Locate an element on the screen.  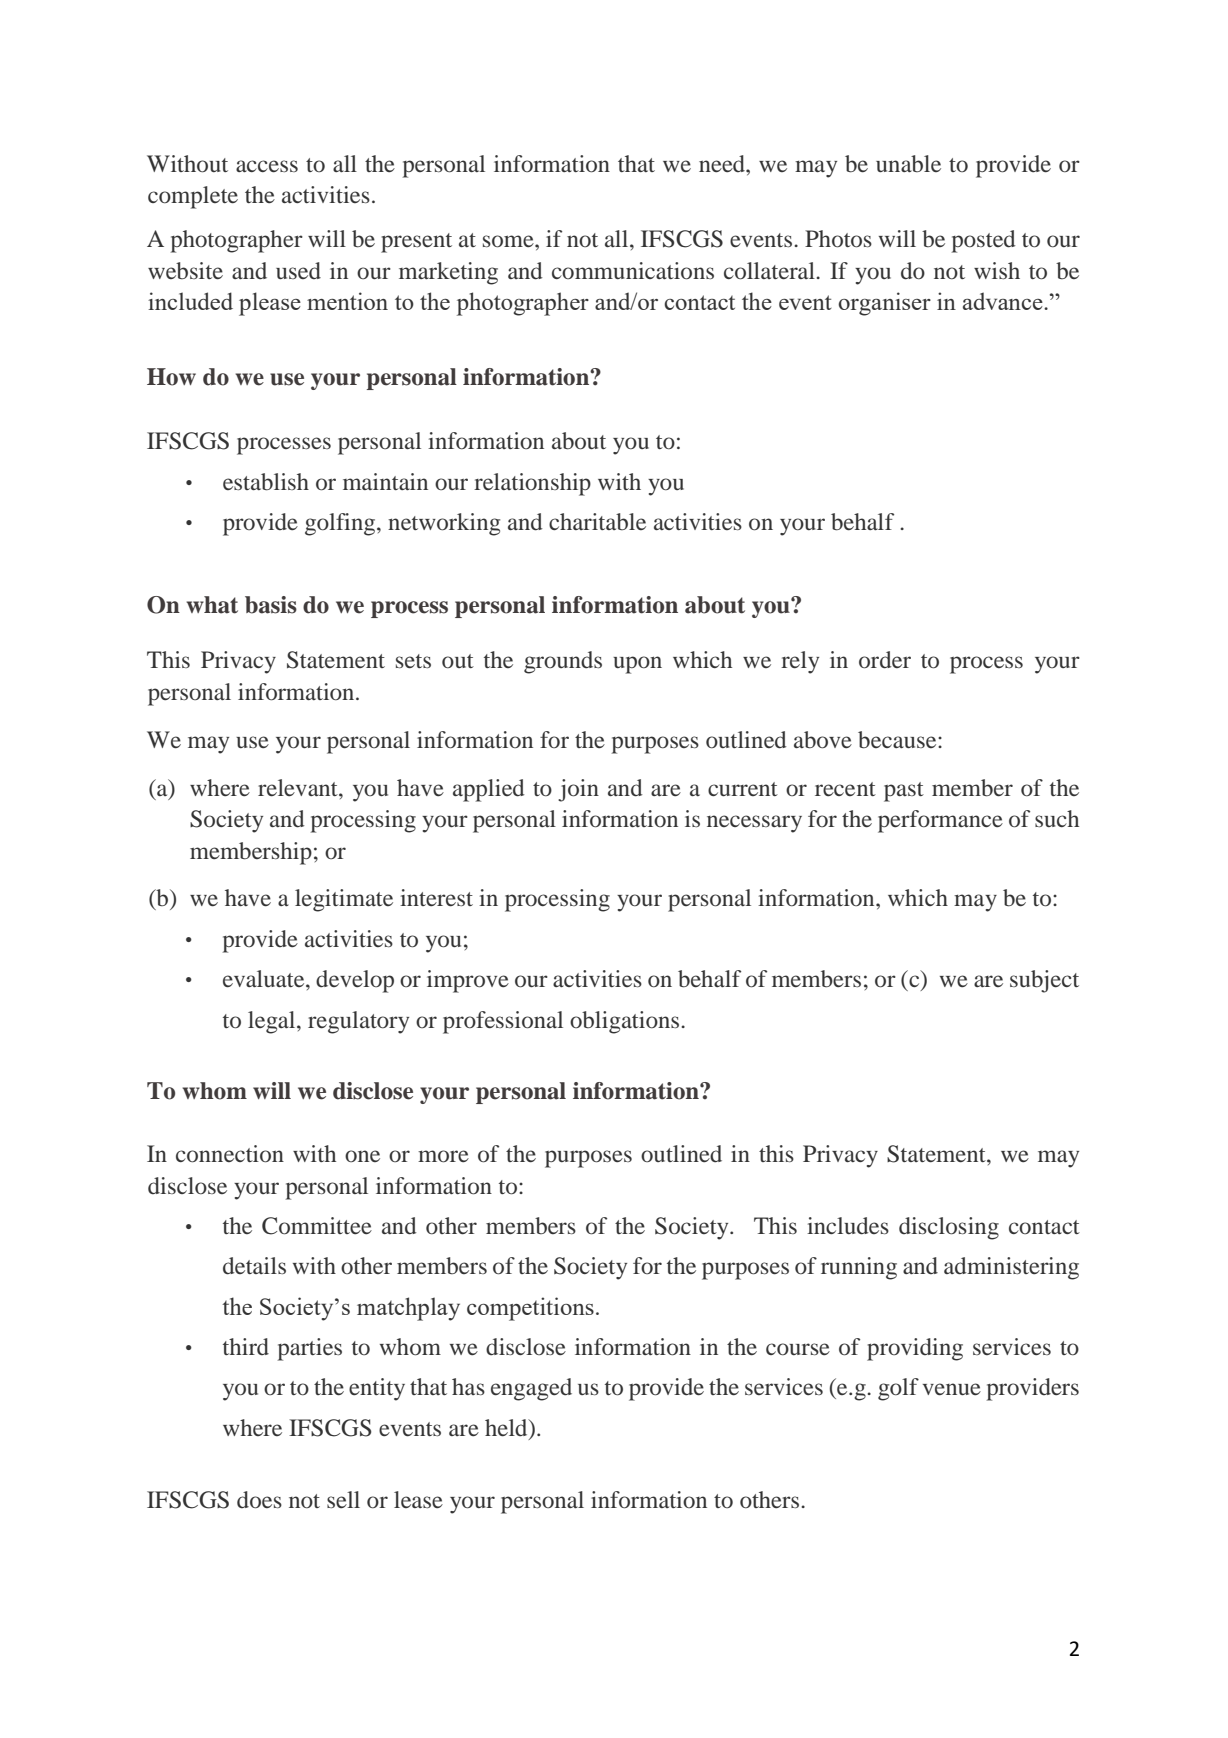
access is located at coordinates (267, 166).
